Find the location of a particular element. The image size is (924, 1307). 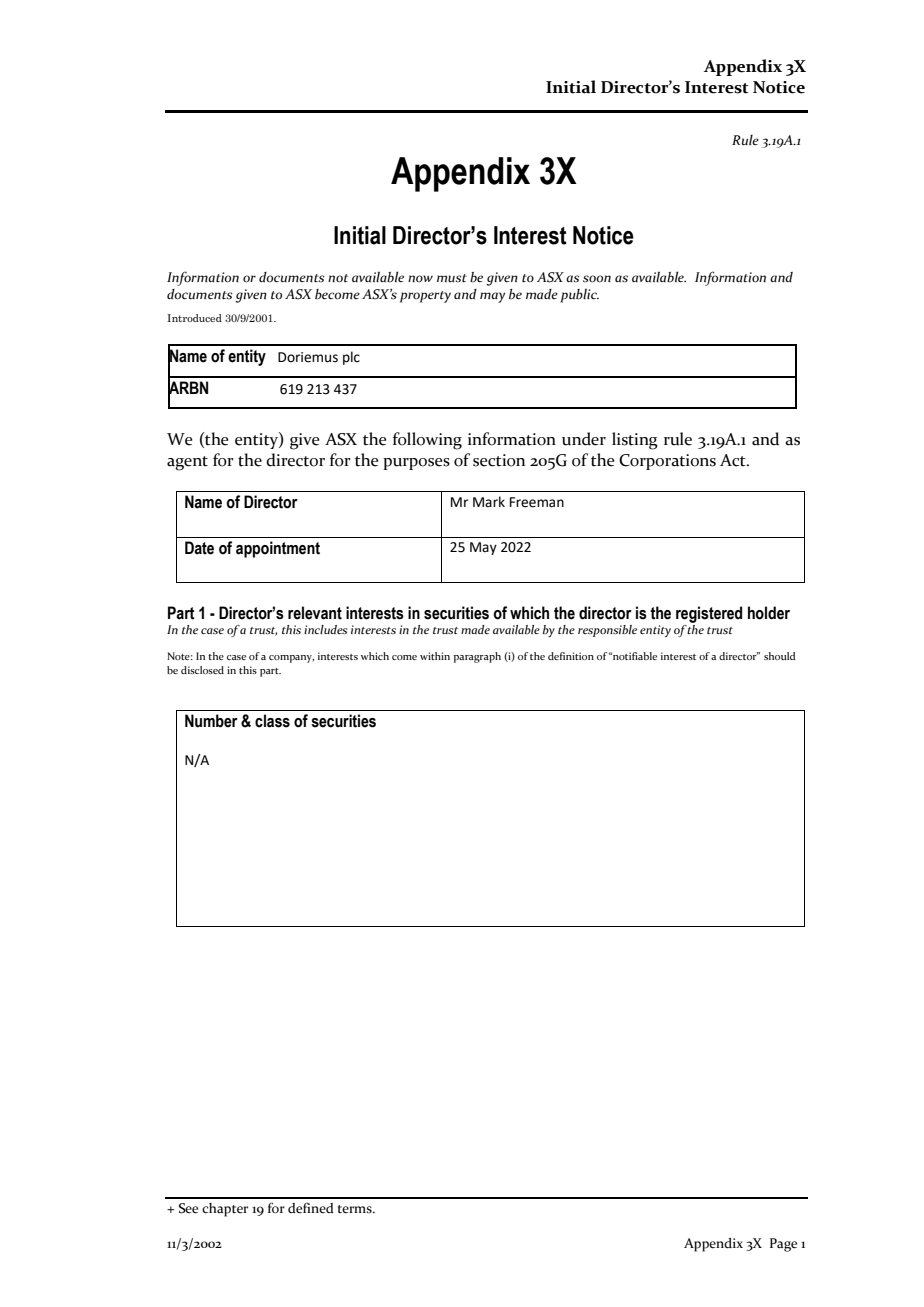

soon is located at coordinates (597, 279).
